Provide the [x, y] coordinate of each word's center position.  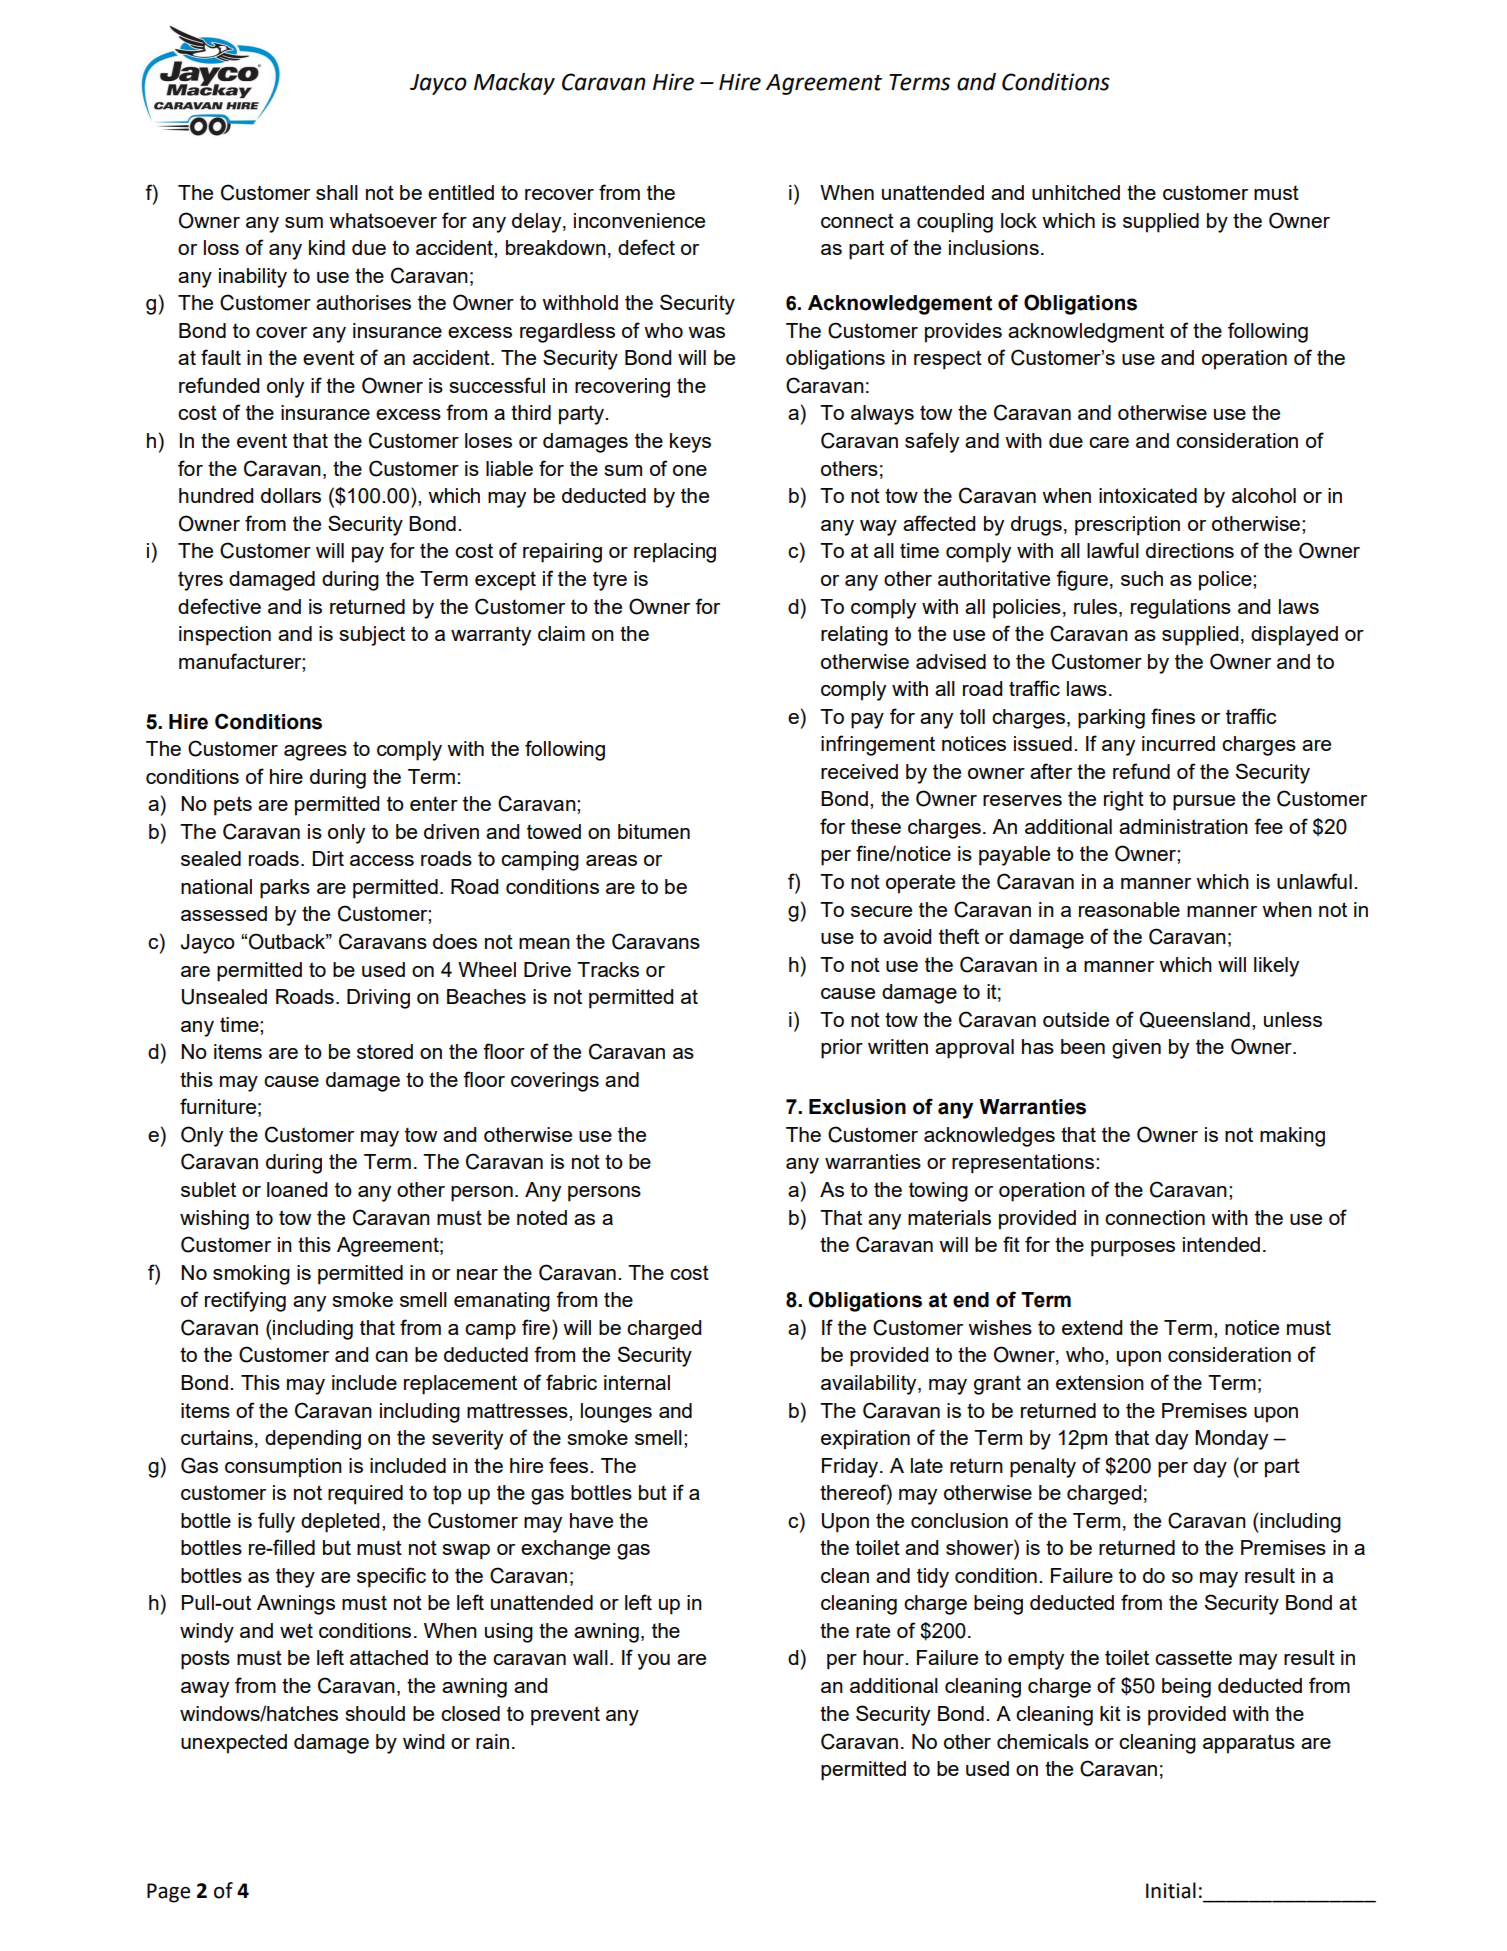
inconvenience [639, 220]
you [653, 1662]
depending [313, 1440]
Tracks [608, 969]
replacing [675, 553]
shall [337, 192]
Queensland [1194, 1019]
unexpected [234, 1744]
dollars [291, 495]
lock [1019, 220]
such [1142, 578]
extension [1100, 1382]
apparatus [1249, 1744]
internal [637, 1382]
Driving [378, 999]
